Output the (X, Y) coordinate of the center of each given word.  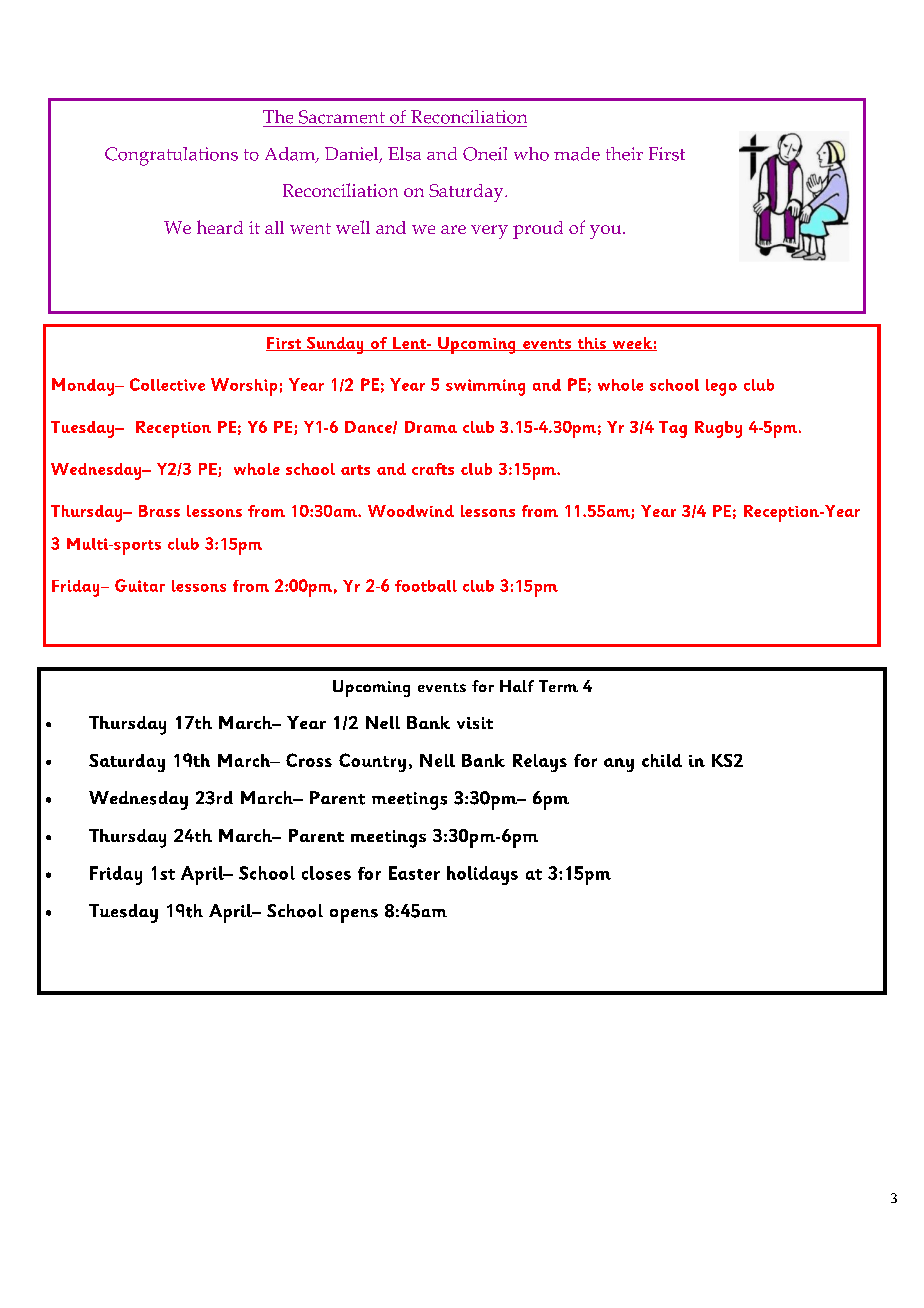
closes (326, 873)
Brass (159, 511)
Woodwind (411, 511)
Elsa (404, 154)
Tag (673, 429)
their (624, 154)
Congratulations (171, 156)
